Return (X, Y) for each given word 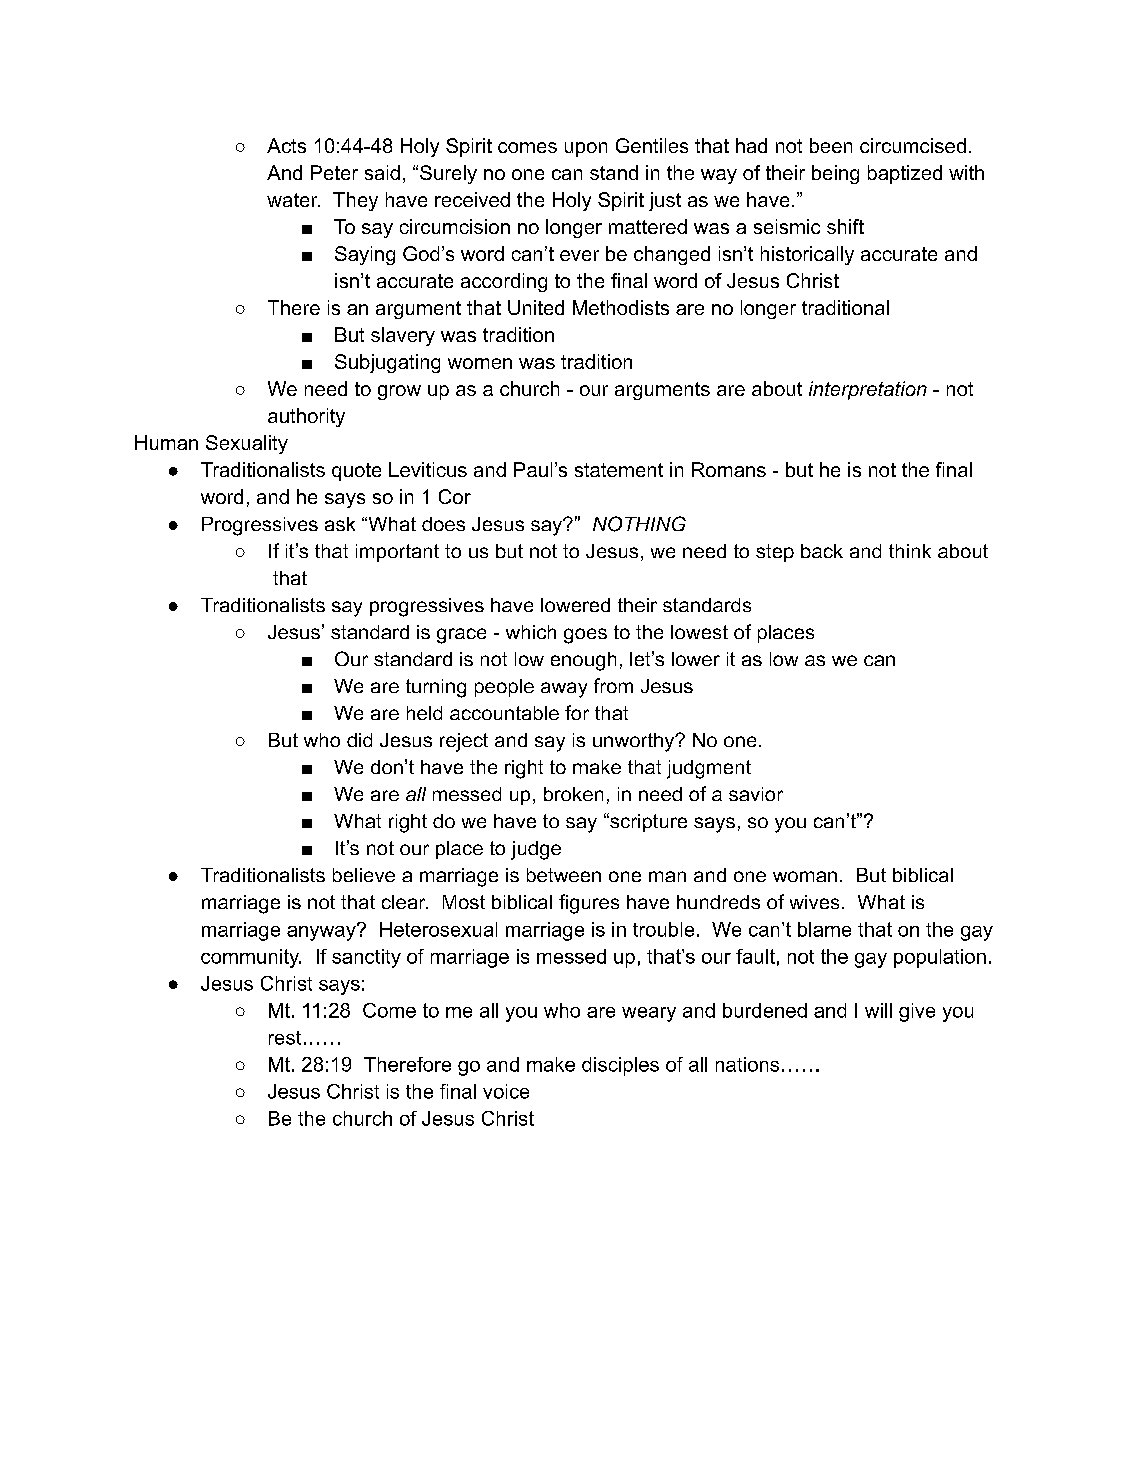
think (910, 551)
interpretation (868, 390)
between (564, 875)
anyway (322, 932)
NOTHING (639, 524)
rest (285, 1038)
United (536, 307)
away (564, 690)
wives (814, 902)
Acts (286, 145)
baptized (905, 174)
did (359, 740)
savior (756, 794)
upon (586, 149)
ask (340, 524)
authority (306, 417)
